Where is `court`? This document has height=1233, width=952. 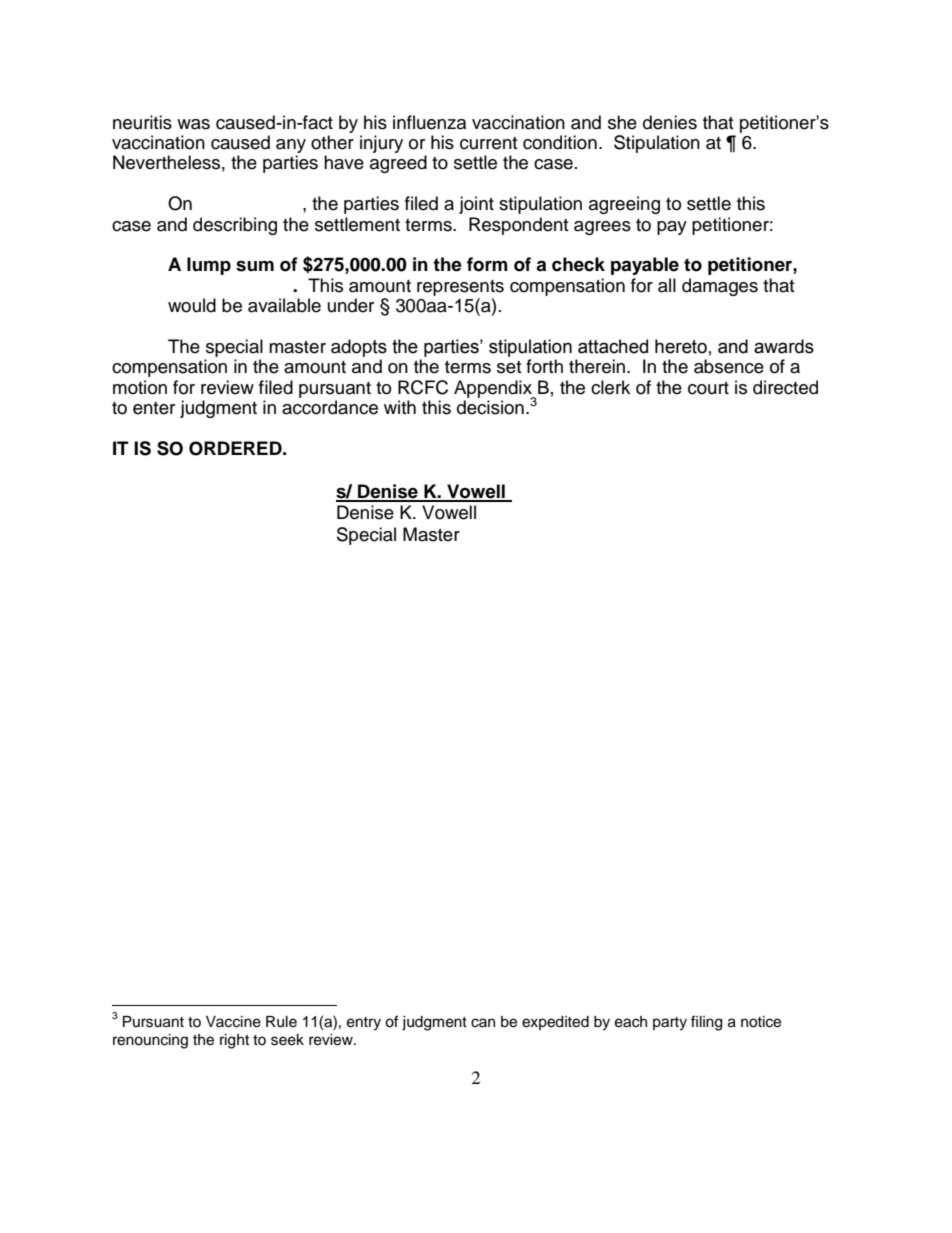
court is located at coordinates (708, 388).
